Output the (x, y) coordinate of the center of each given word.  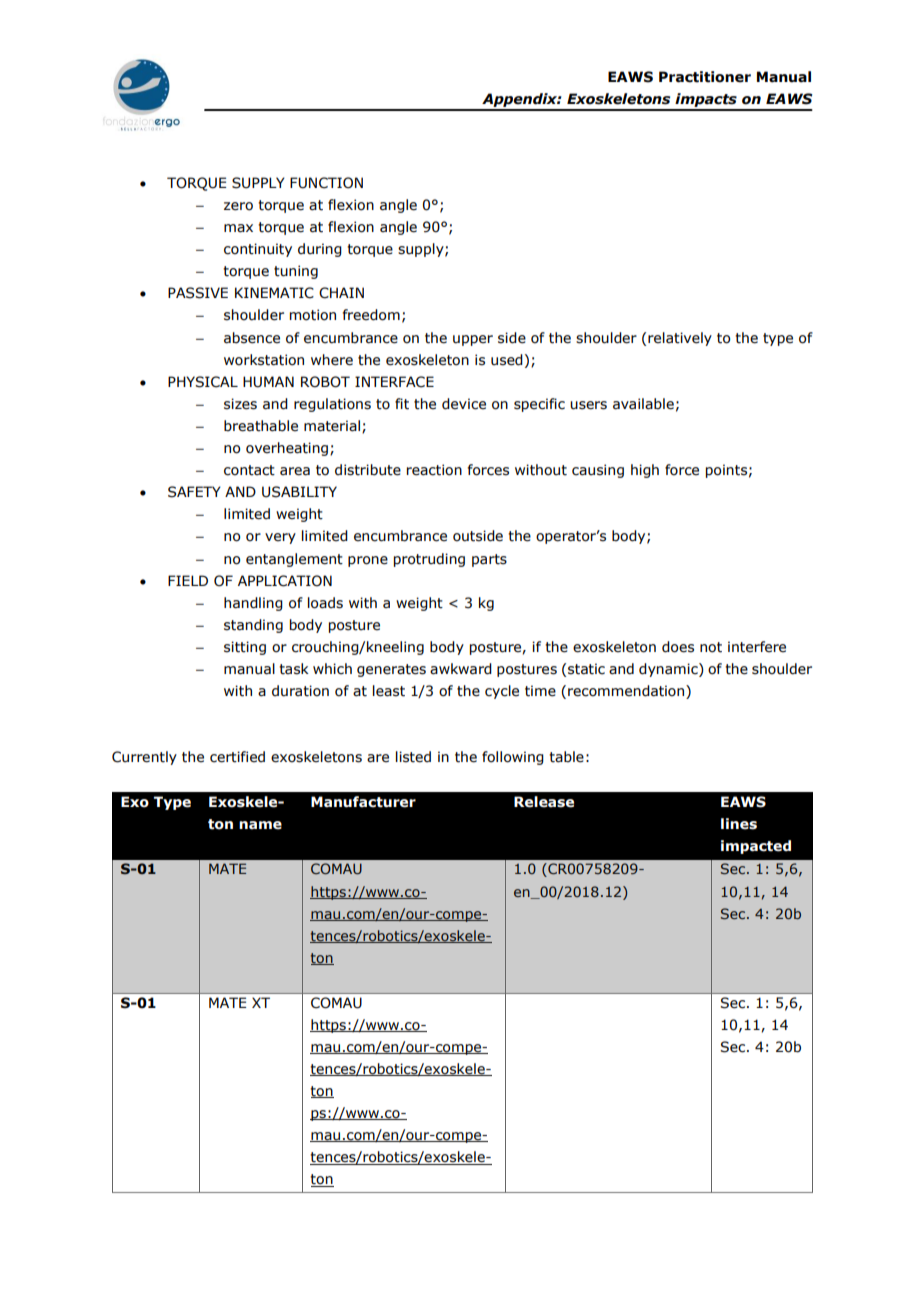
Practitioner (705, 77)
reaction (434, 470)
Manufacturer (363, 802)
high (645, 471)
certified (237, 757)
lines (739, 824)
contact (249, 470)
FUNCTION (326, 183)
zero (238, 206)
